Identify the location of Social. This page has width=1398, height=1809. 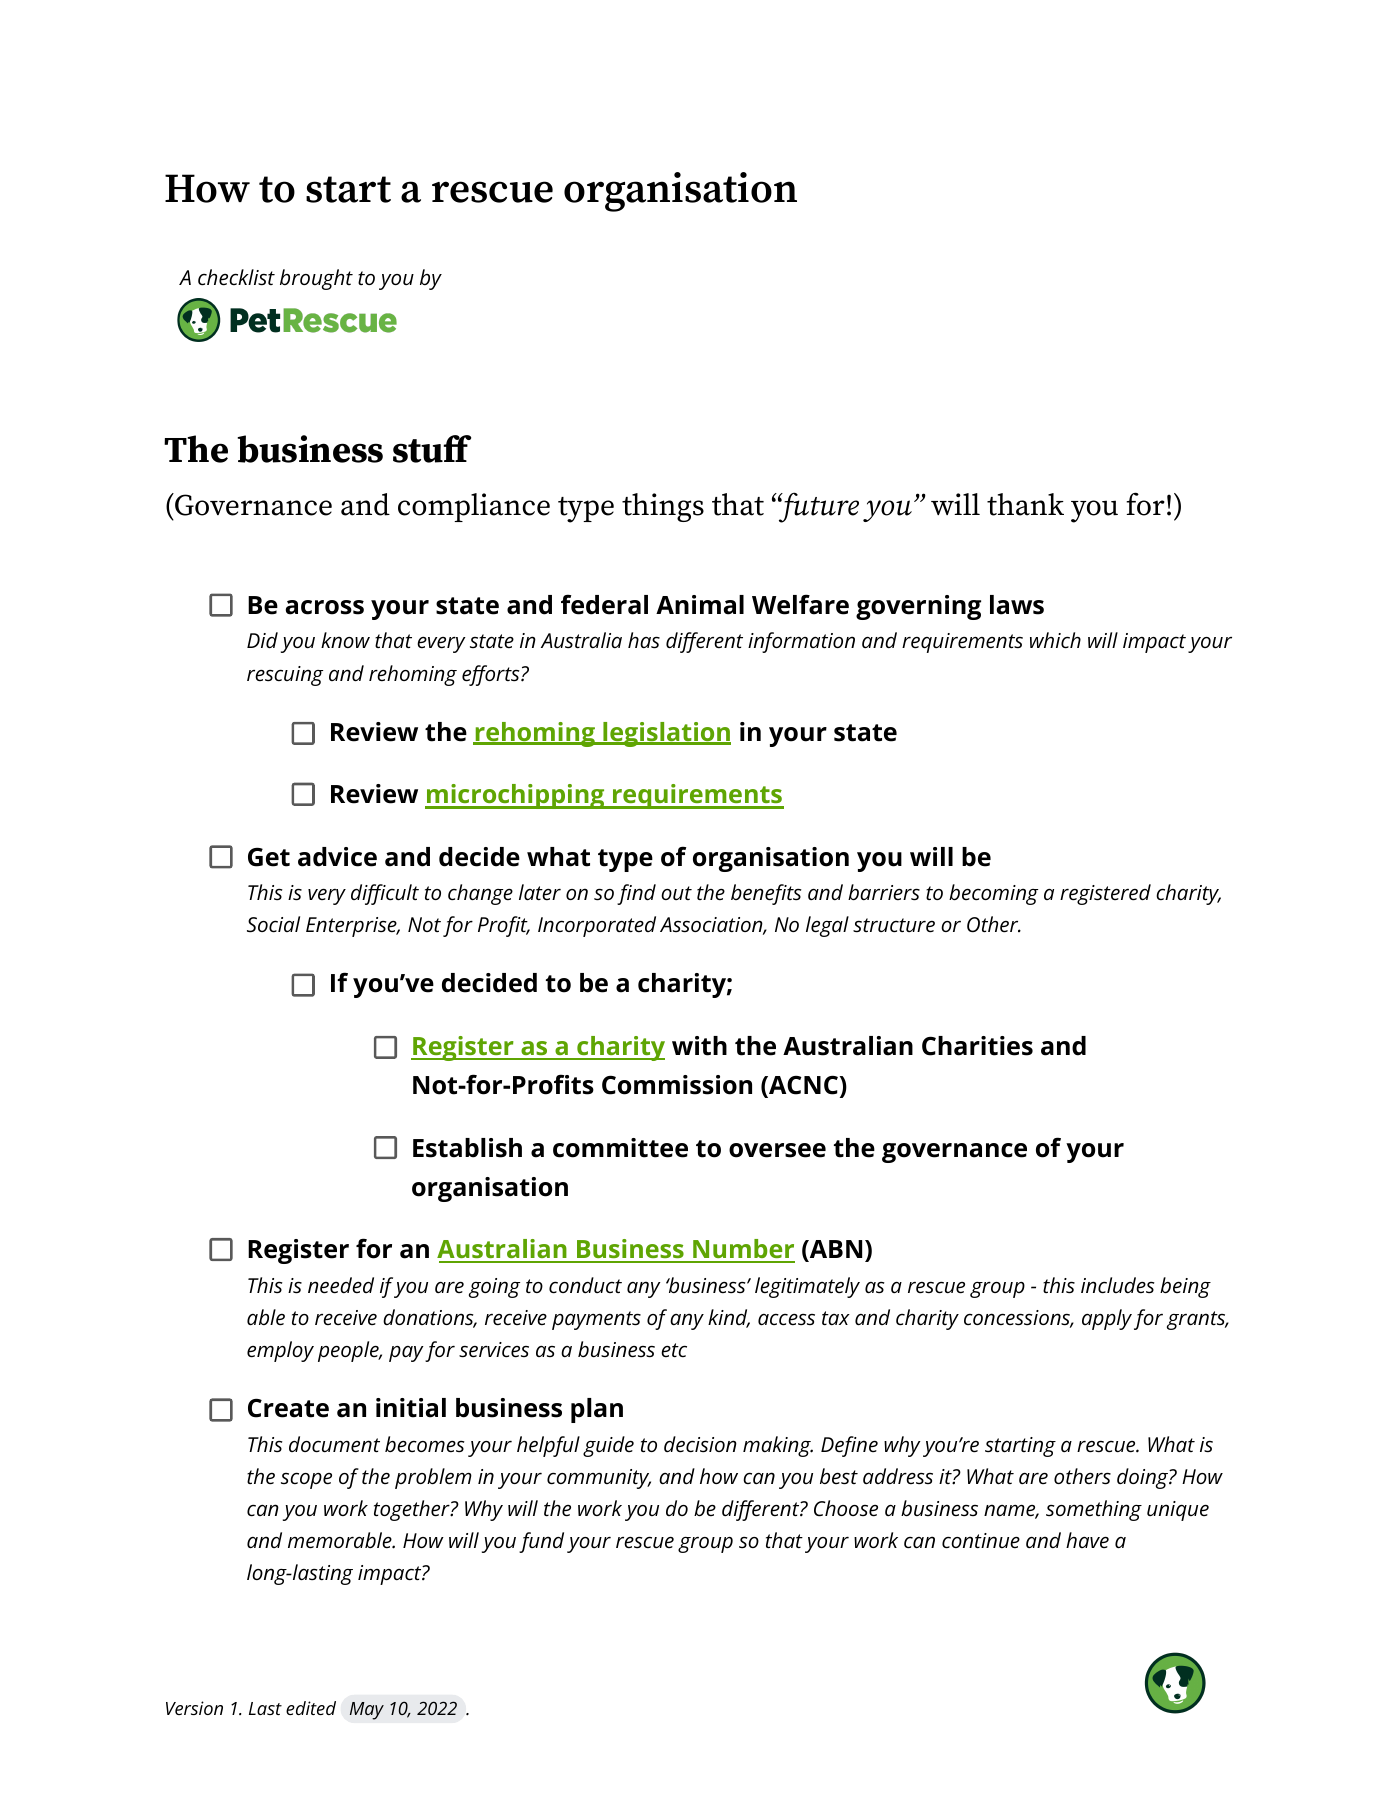
(273, 924).
